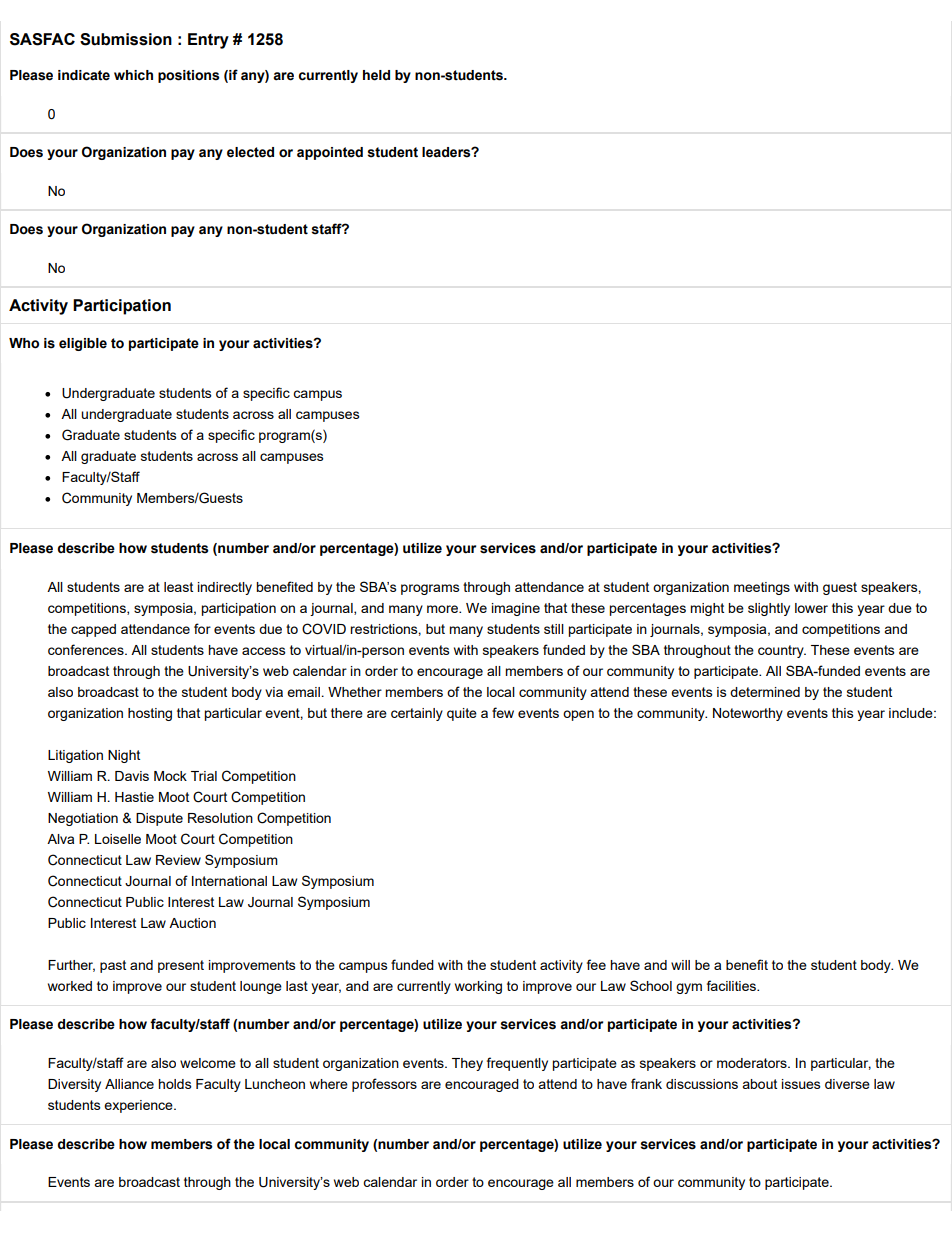  What do you see at coordinates (83, 344) in the screenshot?
I see `eligible` at bounding box center [83, 344].
